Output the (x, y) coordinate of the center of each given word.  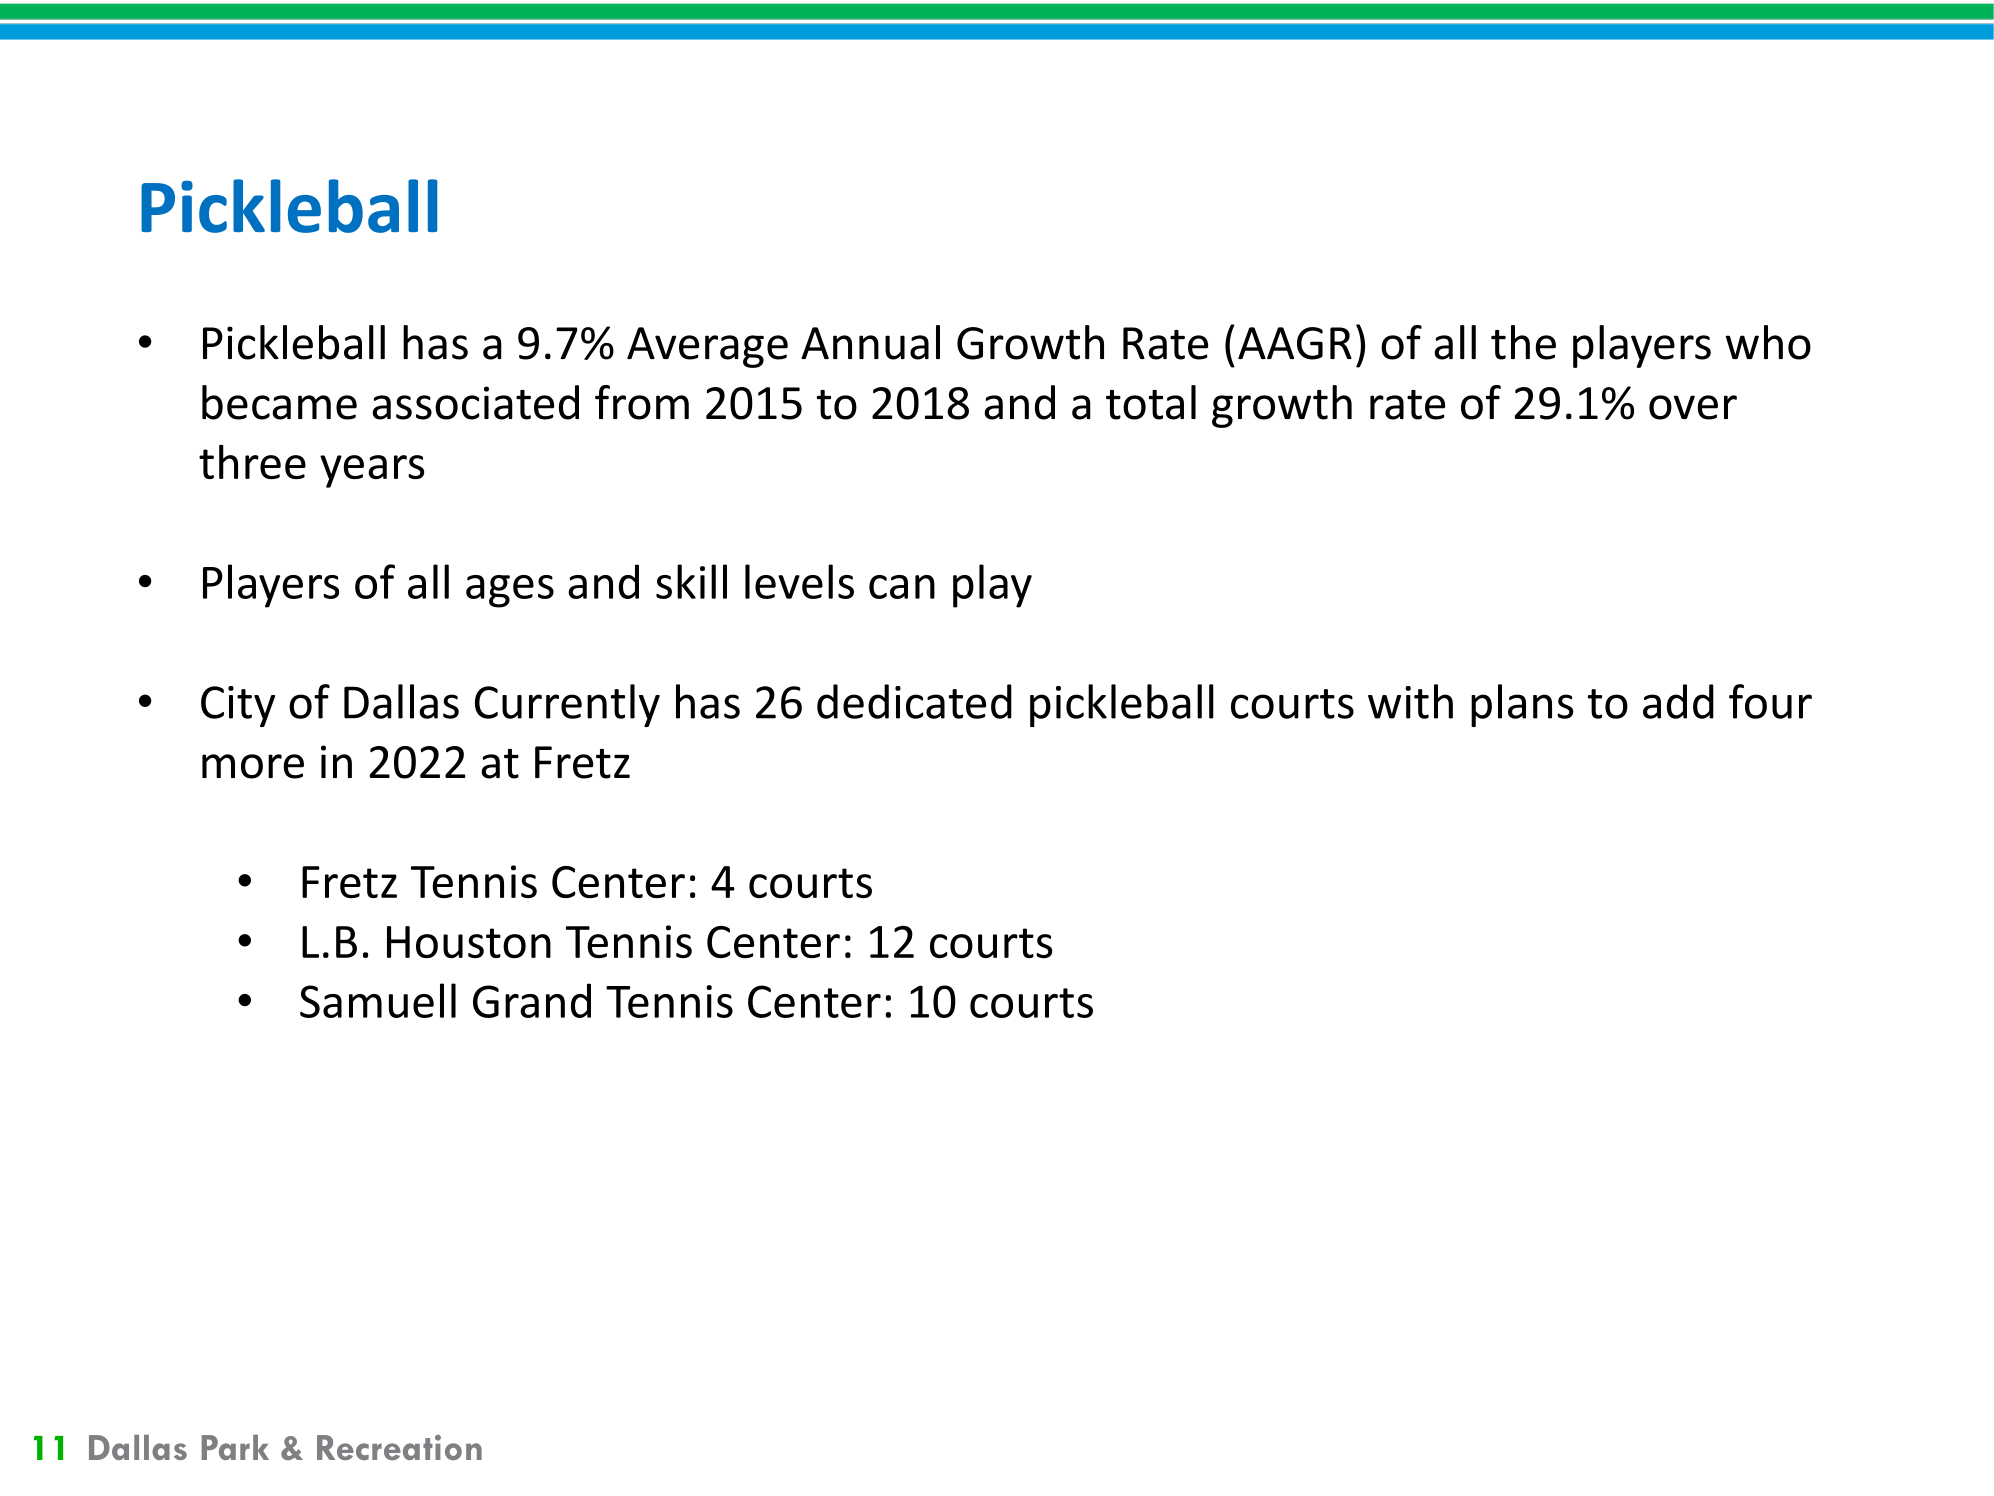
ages (510, 591)
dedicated (914, 701)
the (1523, 342)
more (253, 766)
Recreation (399, 1447)
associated (475, 402)
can (902, 587)
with (1410, 701)
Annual (870, 342)
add (1678, 701)
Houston (469, 942)
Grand (532, 1000)
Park (235, 1447)
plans (1522, 705)
